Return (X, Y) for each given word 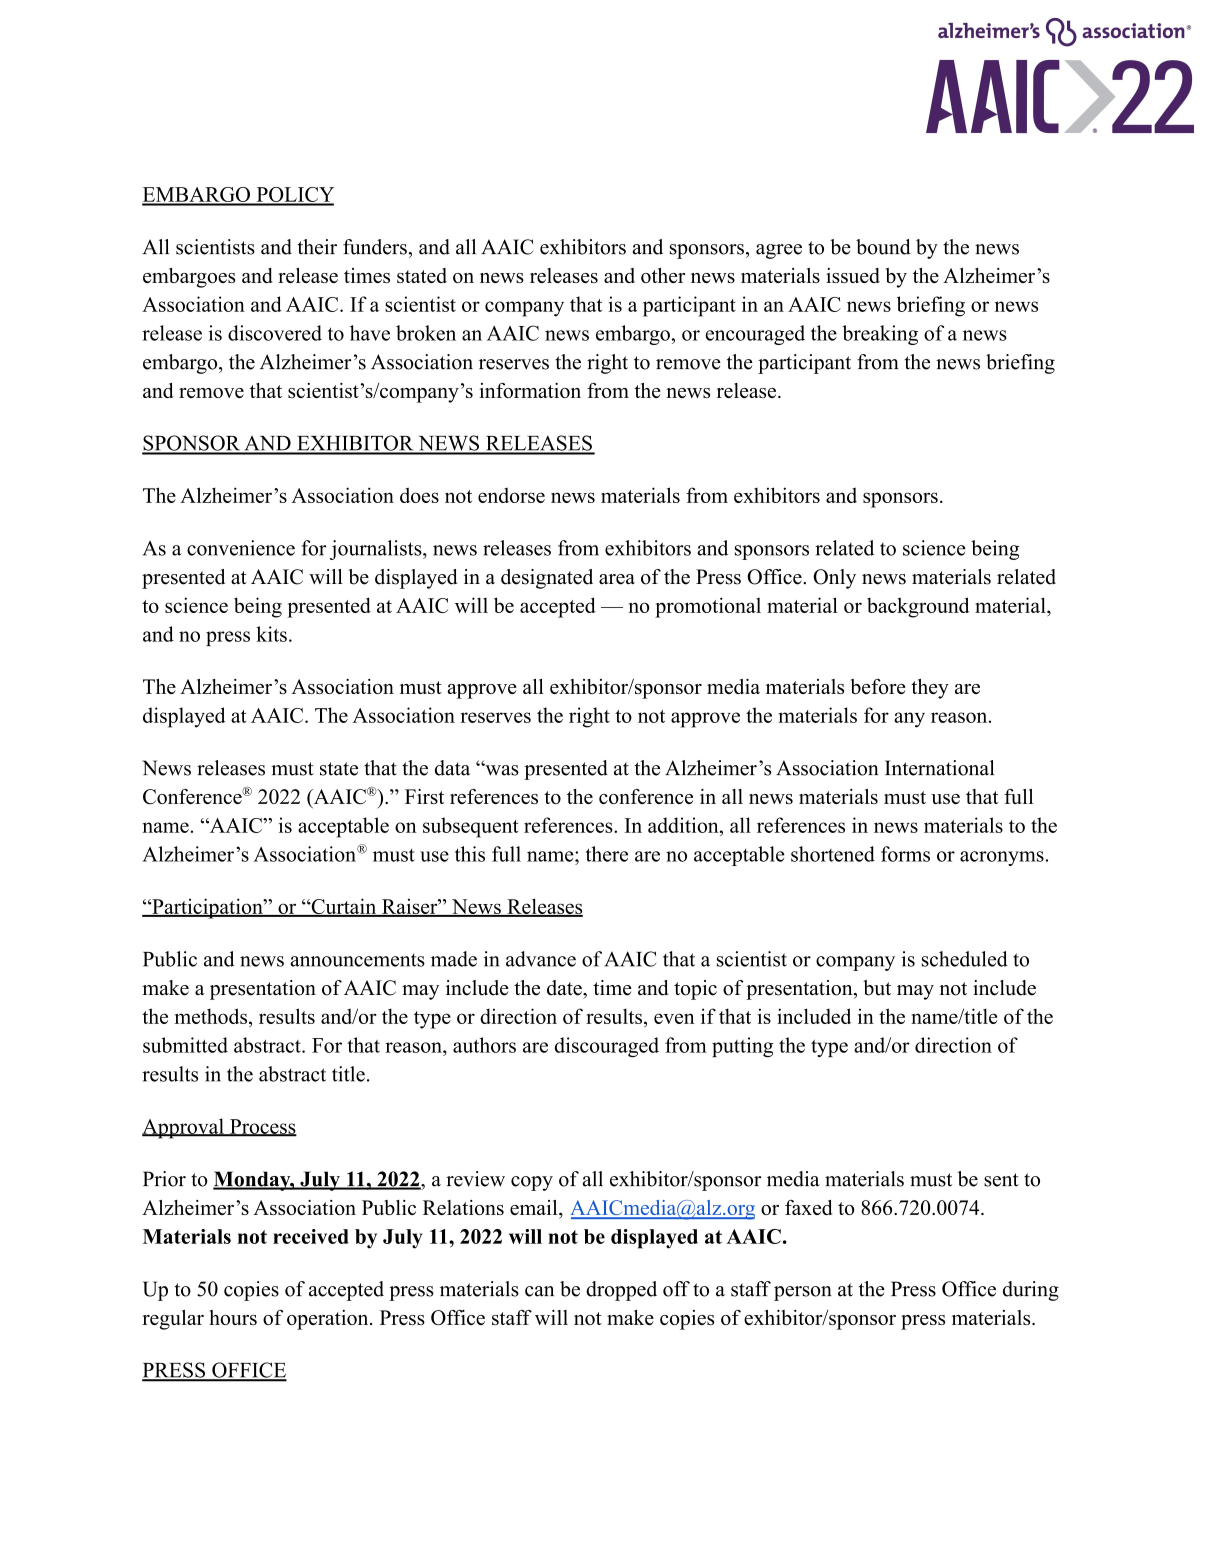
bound (883, 247)
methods (211, 1016)
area (617, 579)
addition (684, 825)
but (877, 988)
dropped (621, 1291)
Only (834, 579)
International (939, 768)
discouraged (607, 1047)
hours (233, 1317)
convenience (241, 548)
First (424, 796)
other (663, 275)
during (1031, 1291)
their (317, 247)
